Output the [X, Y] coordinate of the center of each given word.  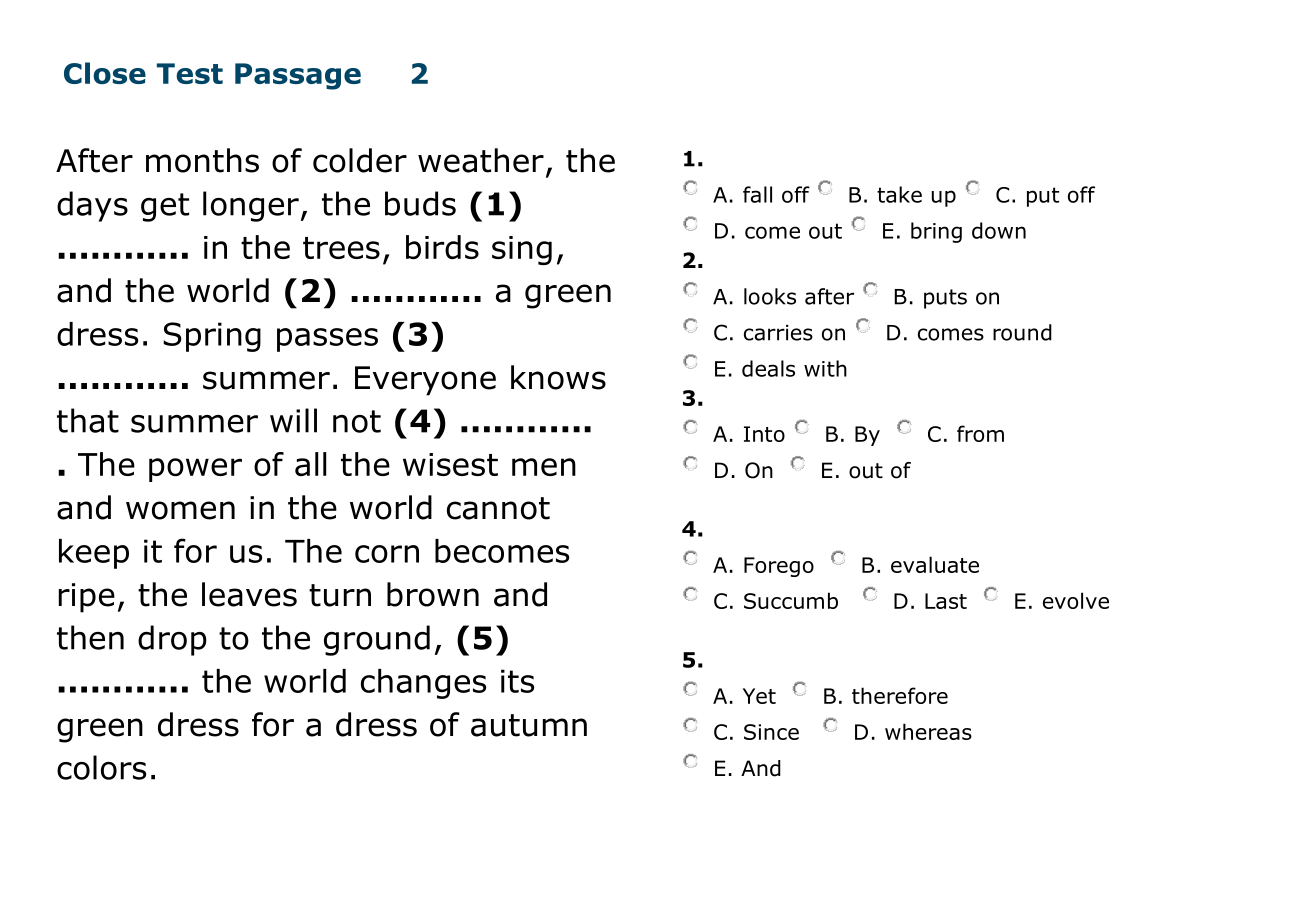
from [980, 433]
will [293, 420]
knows [558, 377]
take [899, 194]
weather [481, 160]
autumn [529, 725]
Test [190, 73]
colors [101, 767]
